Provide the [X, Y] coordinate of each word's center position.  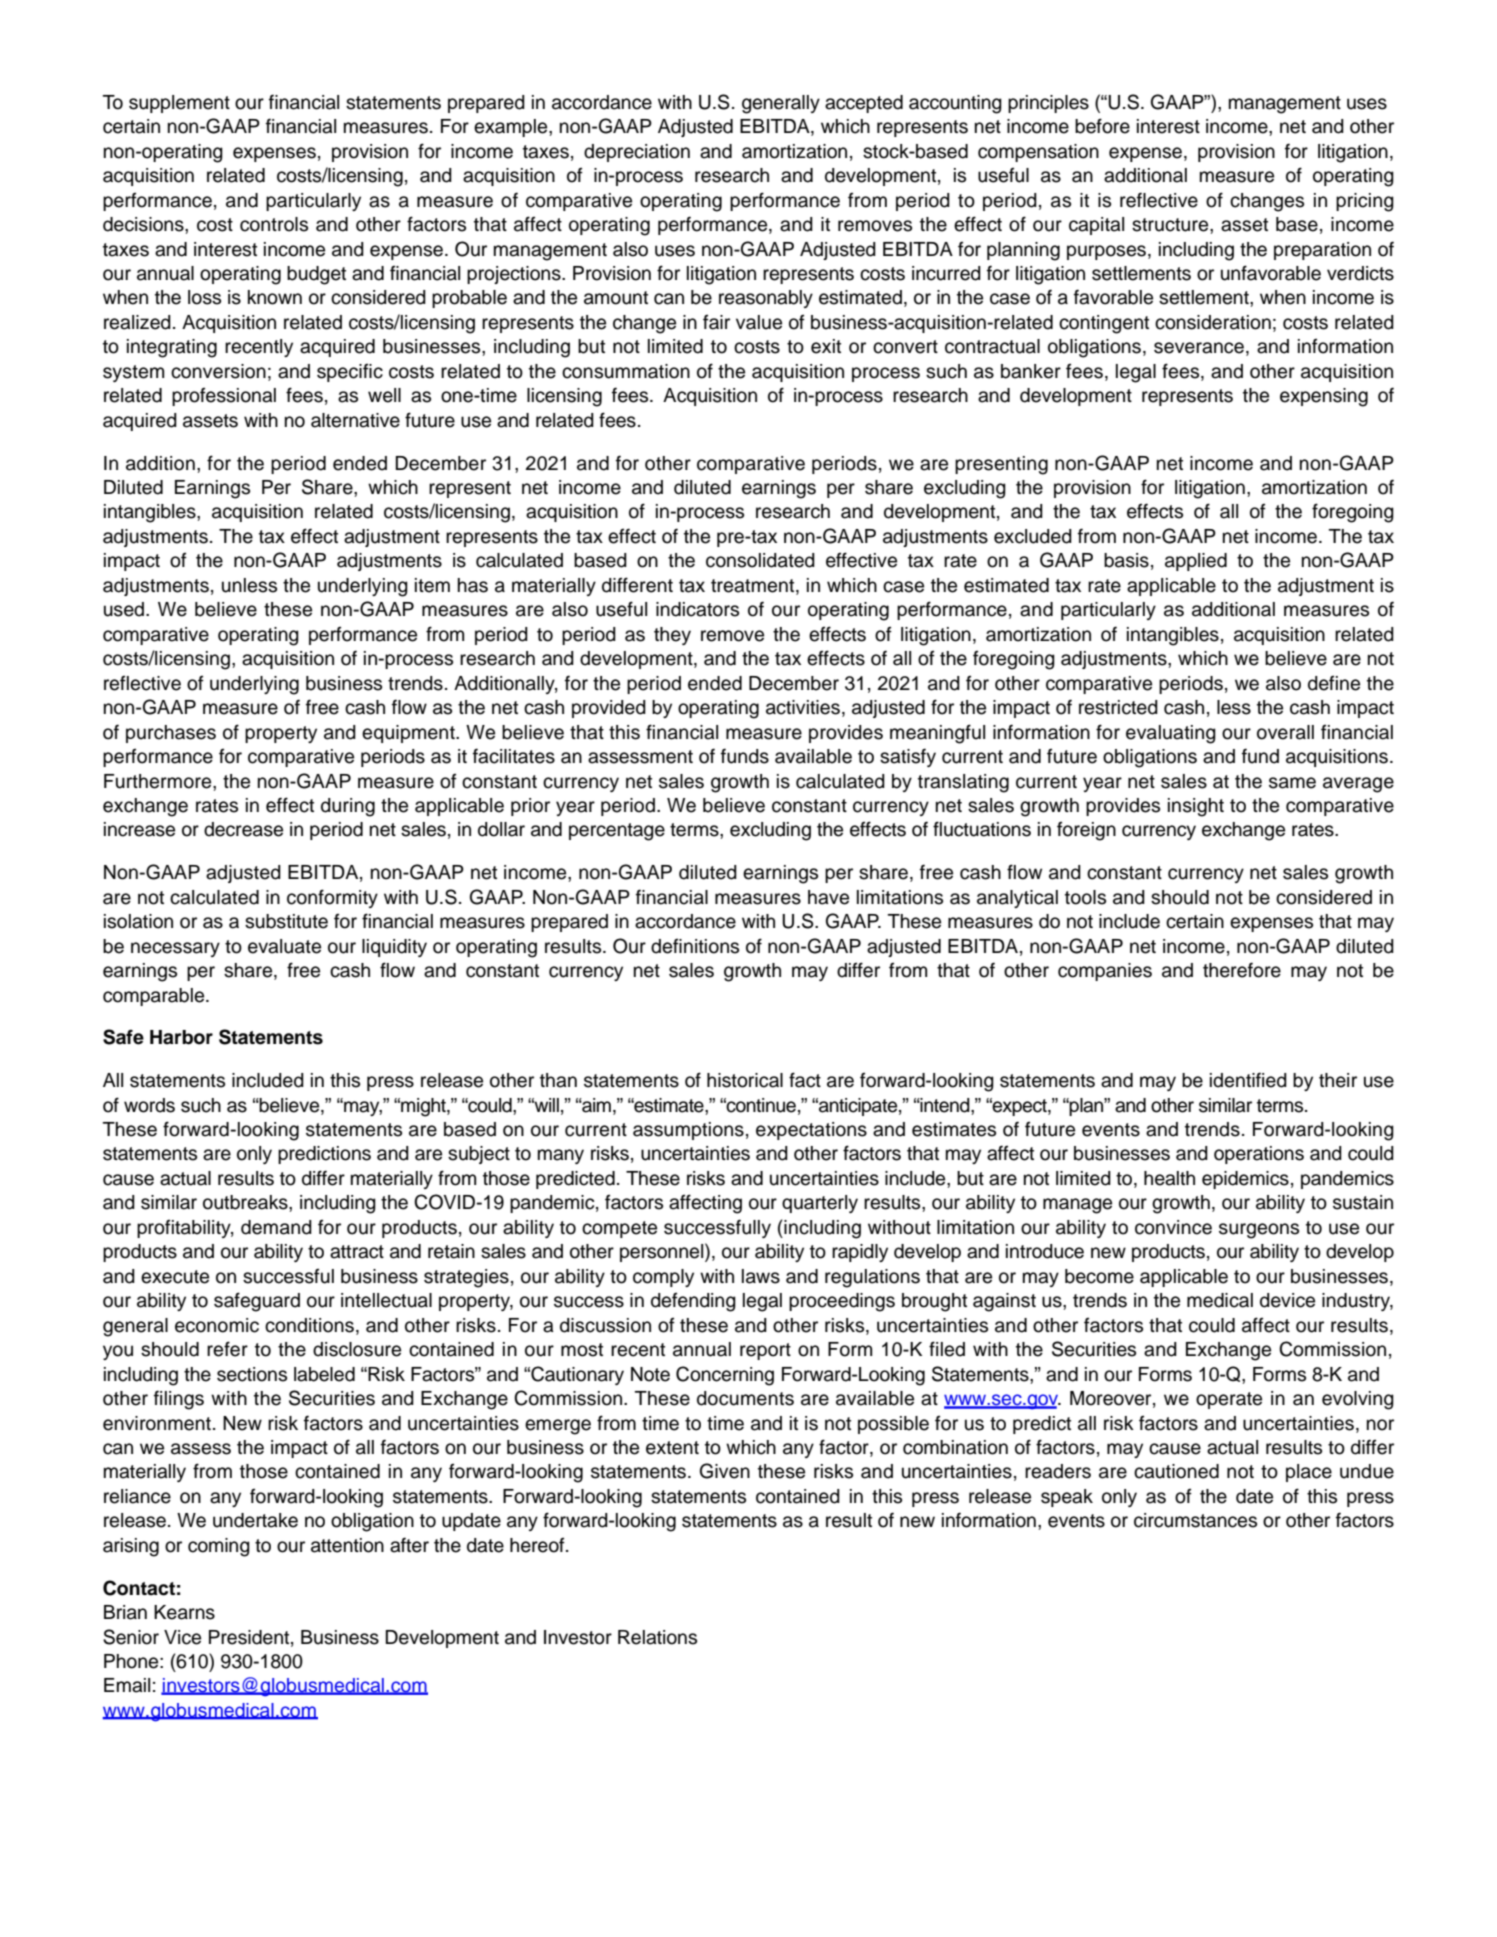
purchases [171, 734]
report [765, 1351]
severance [1199, 348]
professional [224, 396]
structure [1171, 225]
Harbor [181, 1037]
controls [274, 224]
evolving [1358, 1400]
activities [803, 707]
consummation [626, 371]
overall [1285, 732]
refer [227, 1349]
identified [1248, 1080]
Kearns [184, 1612]
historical [745, 1080]
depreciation [637, 153]
